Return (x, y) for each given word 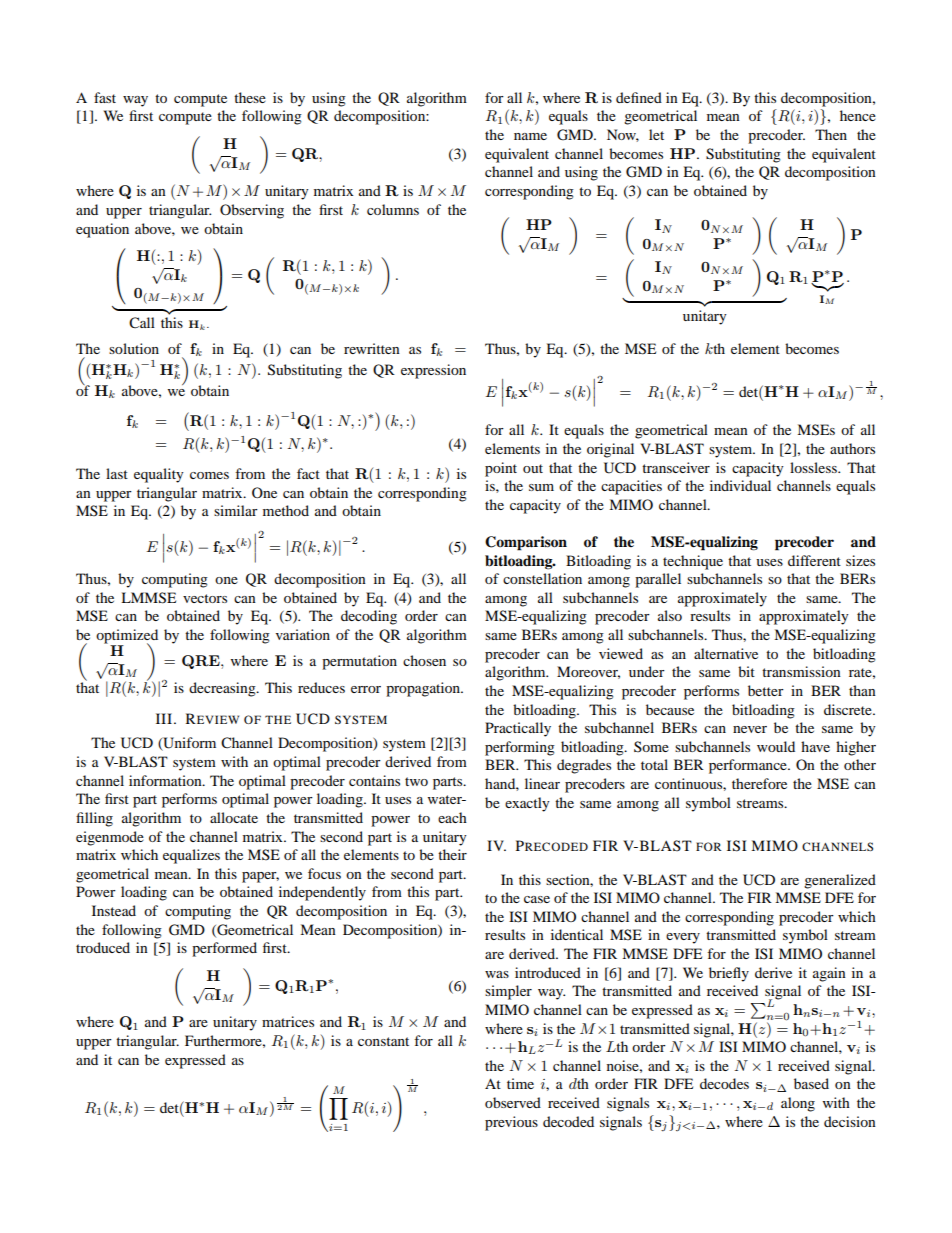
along (798, 1104)
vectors (205, 598)
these (250, 97)
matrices (288, 1021)
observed (513, 1102)
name (530, 136)
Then (831, 134)
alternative (726, 653)
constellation (542, 578)
